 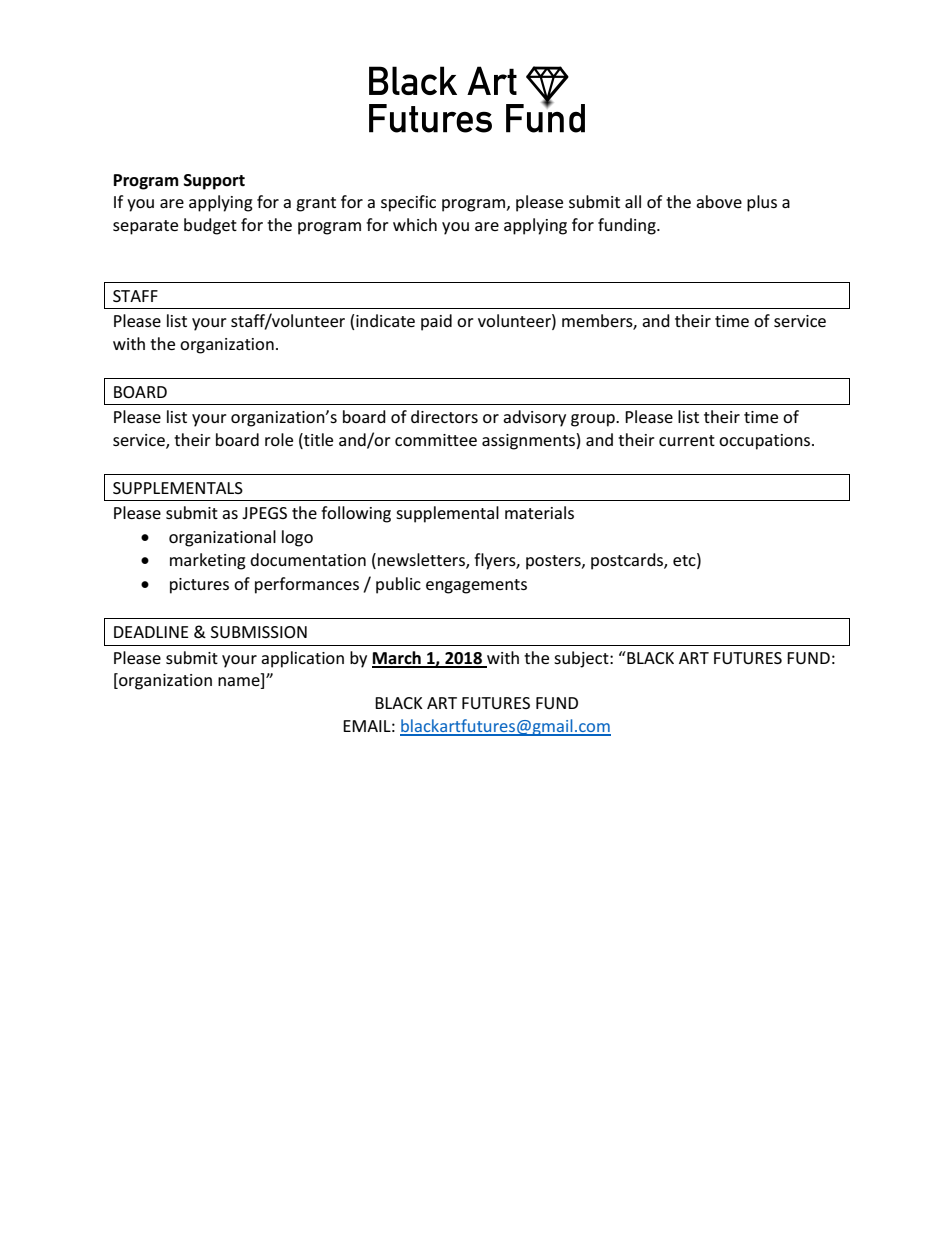 What do you see at coordinates (208, 561) in the document?
I see `marketing` at bounding box center [208, 561].
